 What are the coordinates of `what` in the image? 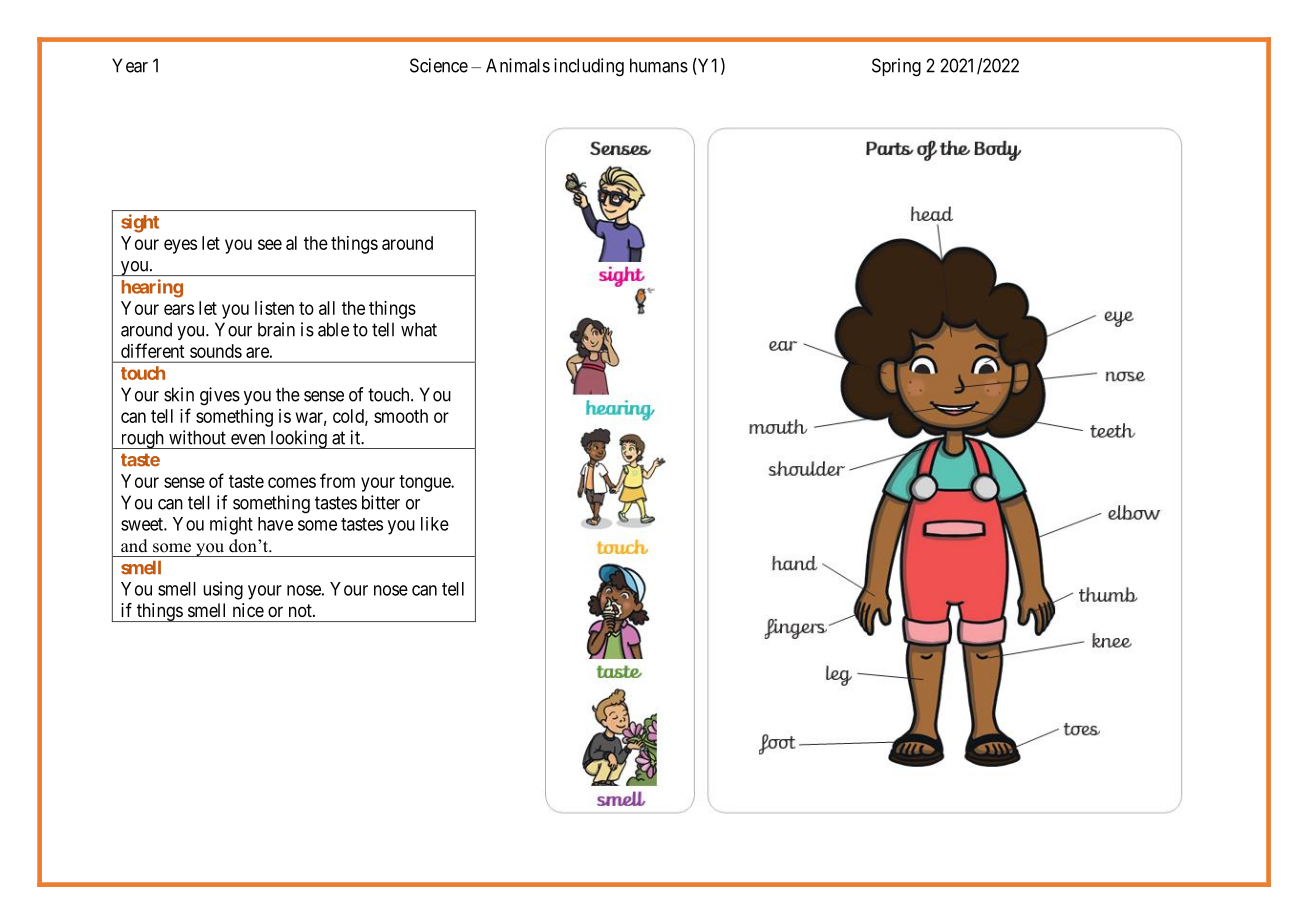 It's located at (419, 329).
